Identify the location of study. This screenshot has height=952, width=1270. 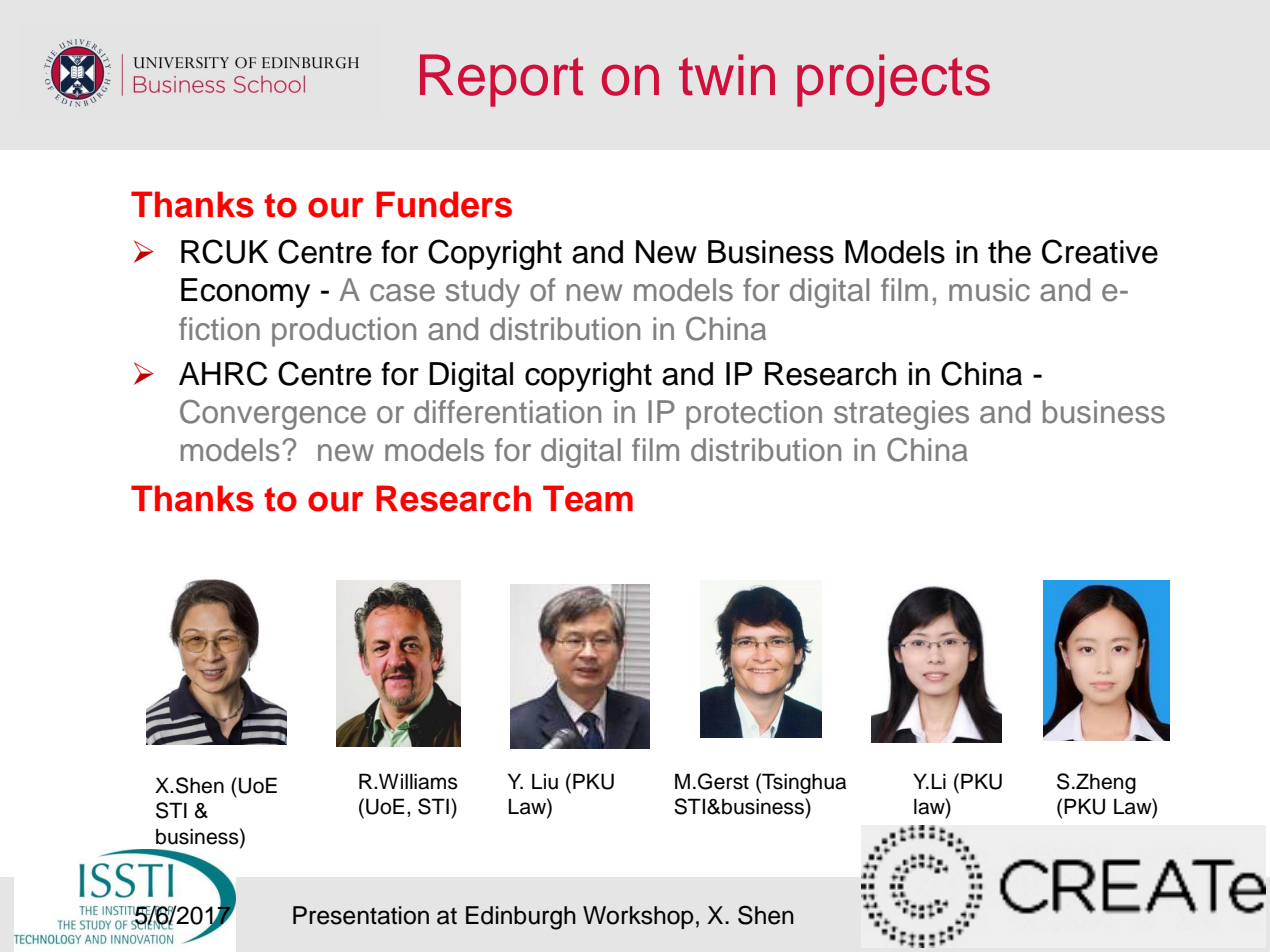
(483, 293).
